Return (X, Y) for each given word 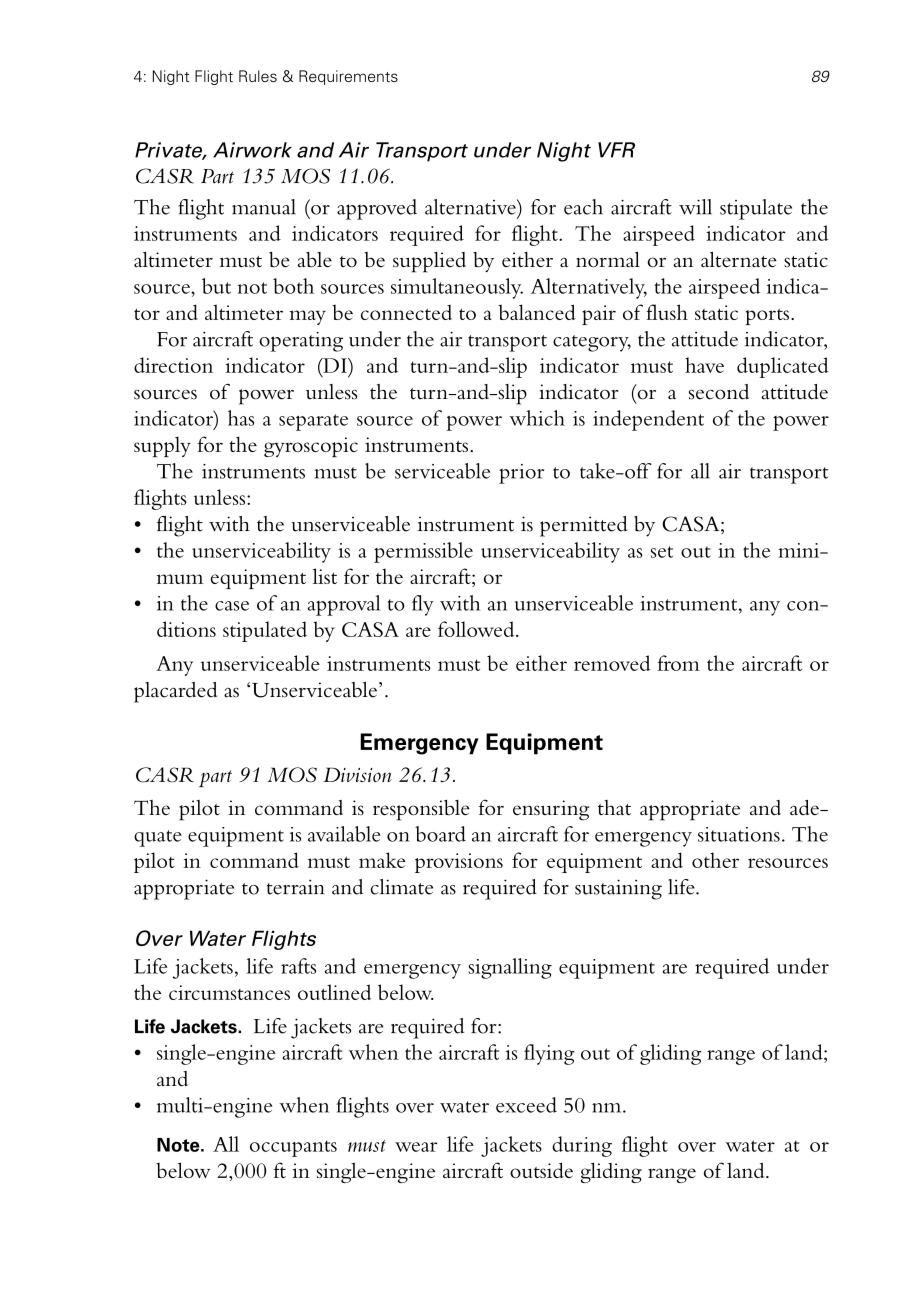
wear (416, 1147)
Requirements (348, 77)
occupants (293, 1148)
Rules (258, 76)
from (678, 663)
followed (477, 629)
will (695, 207)
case (232, 606)
